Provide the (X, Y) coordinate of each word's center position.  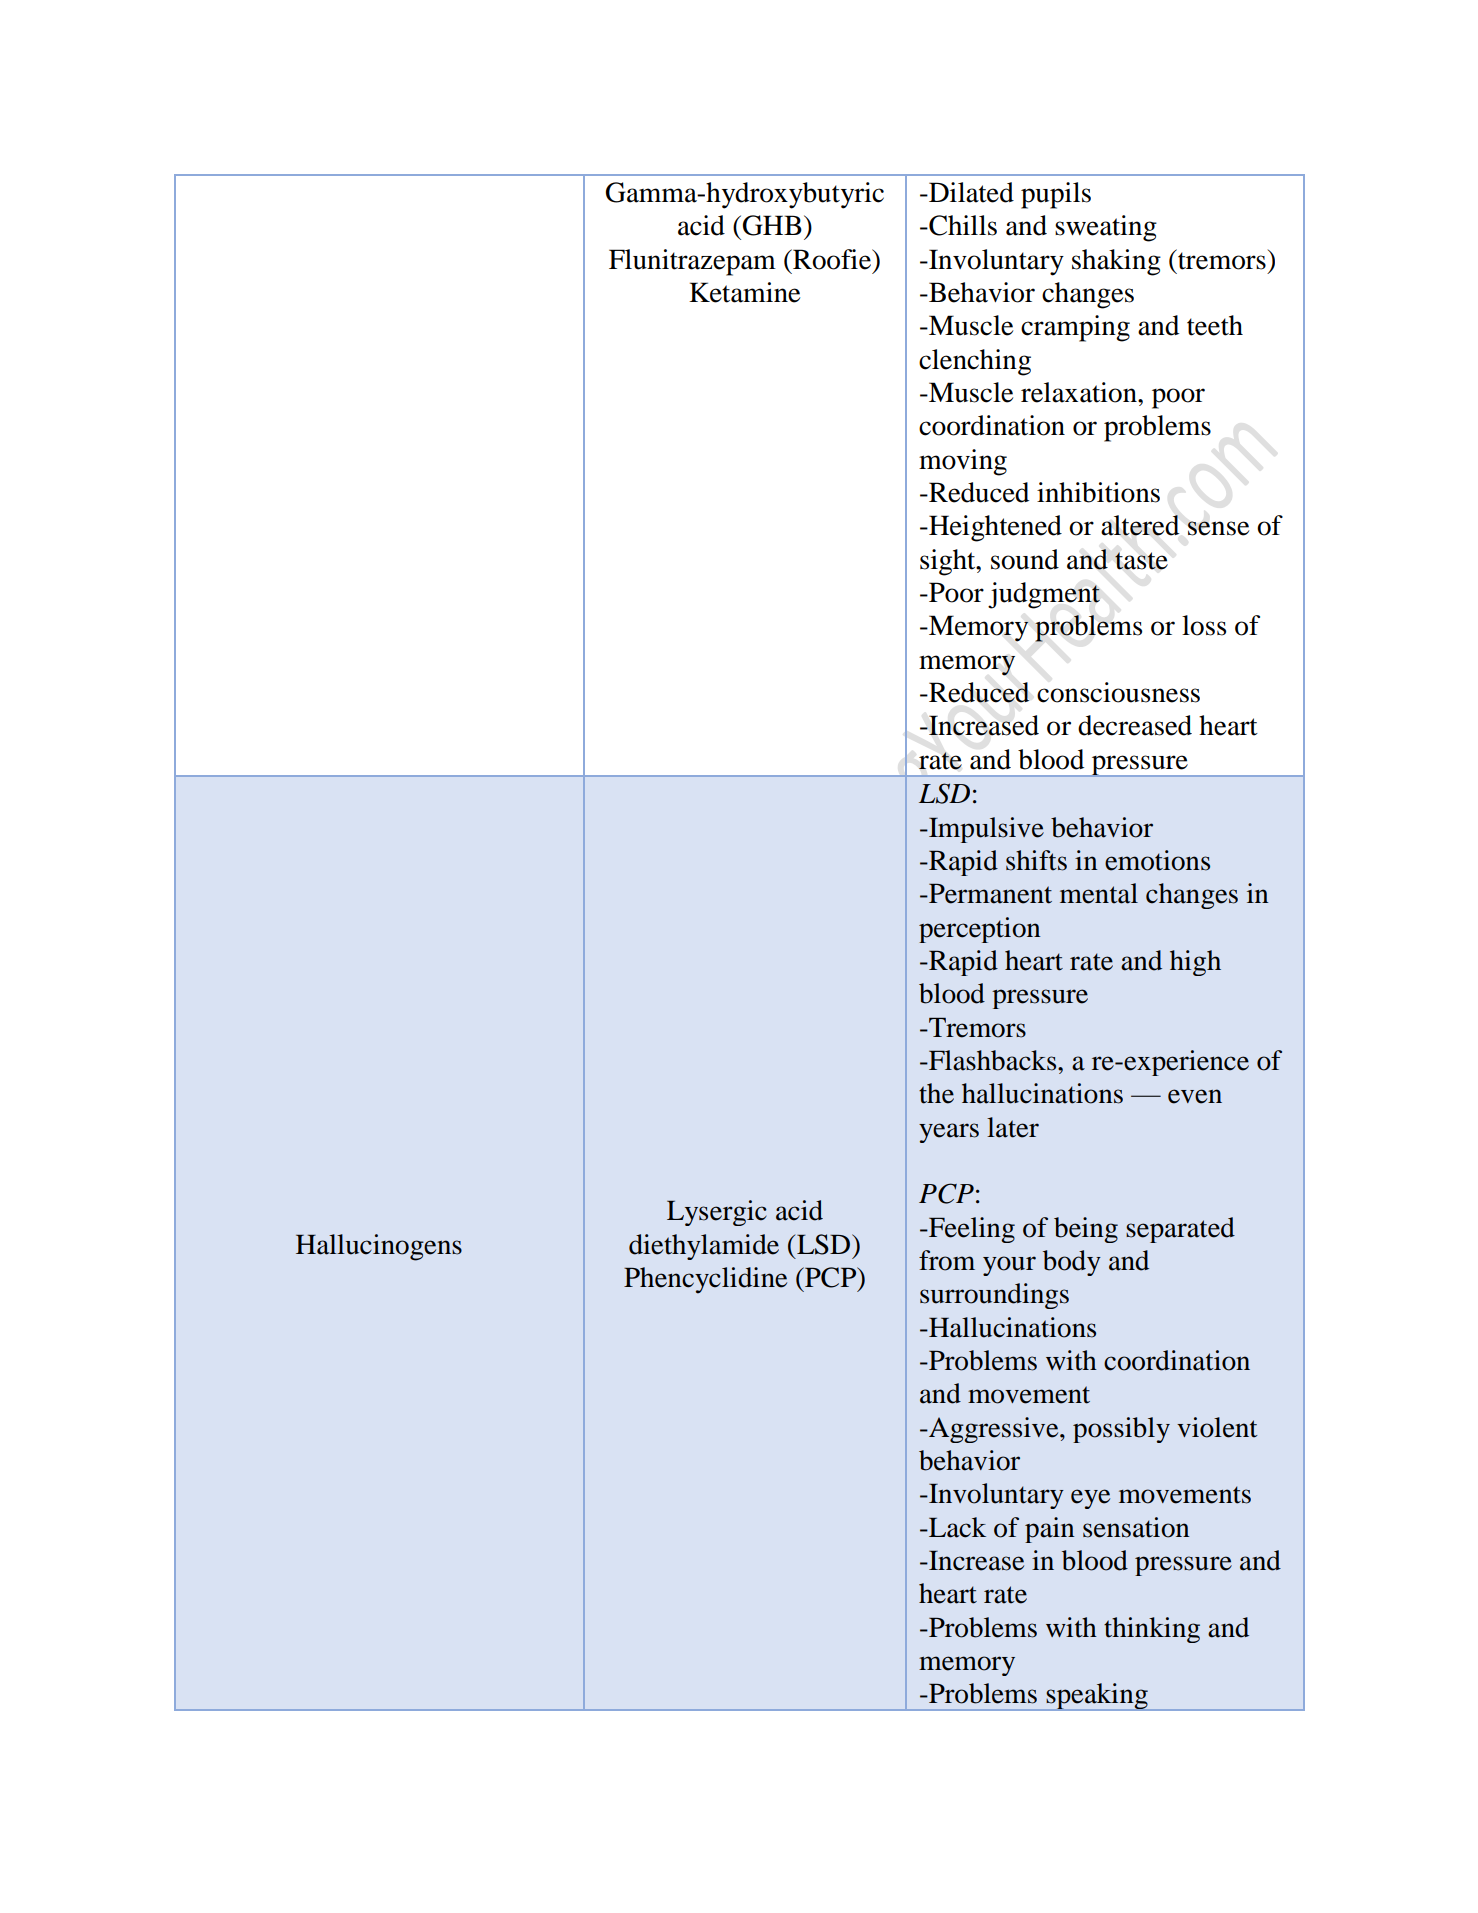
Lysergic (717, 1213)
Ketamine (744, 292)
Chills (962, 225)
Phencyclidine (705, 1280)
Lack (956, 1527)
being (1086, 1230)
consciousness (1118, 692)
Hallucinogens (379, 1247)
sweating (1106, 228)
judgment (1044, 595)
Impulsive (985, 830)
